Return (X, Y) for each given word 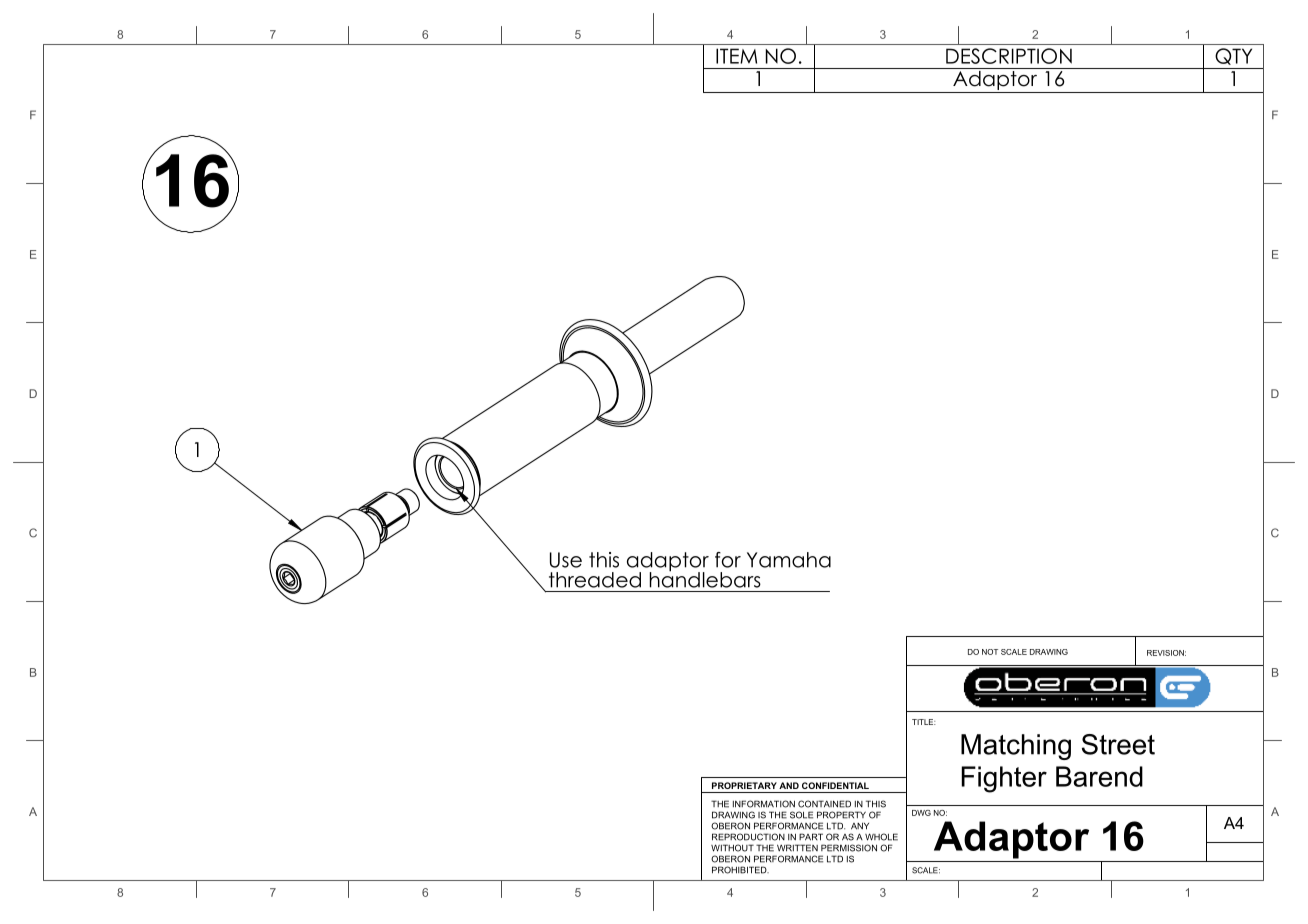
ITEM (736, 56)
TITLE (924, 722)
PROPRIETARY (744, 785)
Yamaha (789, 560)
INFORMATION (764, 804)
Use (566, 560)
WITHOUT (732, 848)
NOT (990, 652)
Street (1118, 744)
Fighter (1004, 779)
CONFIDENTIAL (835, 785)
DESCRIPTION (1009, 56)
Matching (1016, 747)
